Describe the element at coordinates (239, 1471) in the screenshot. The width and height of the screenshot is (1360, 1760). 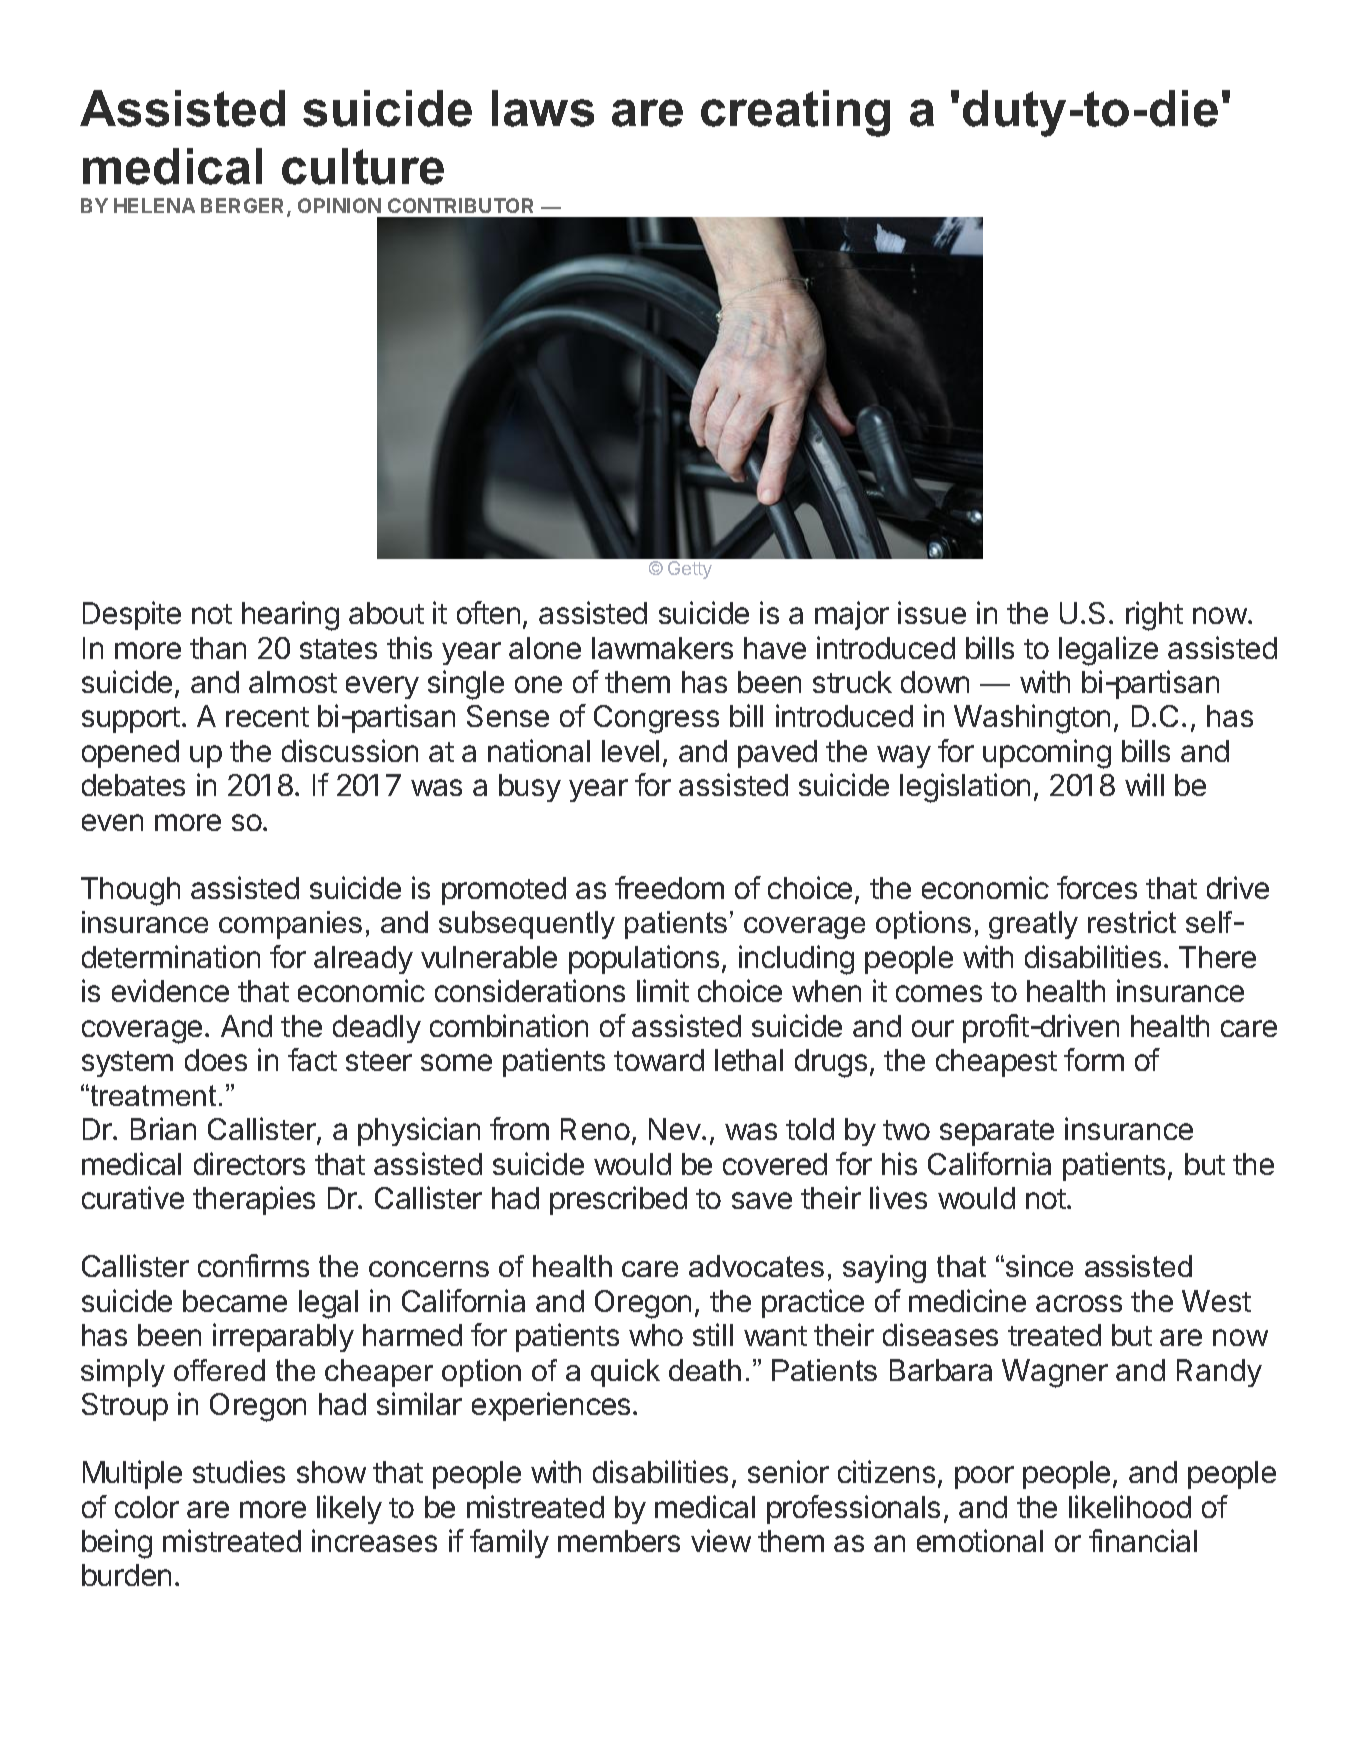
I see `studies` at that location.
